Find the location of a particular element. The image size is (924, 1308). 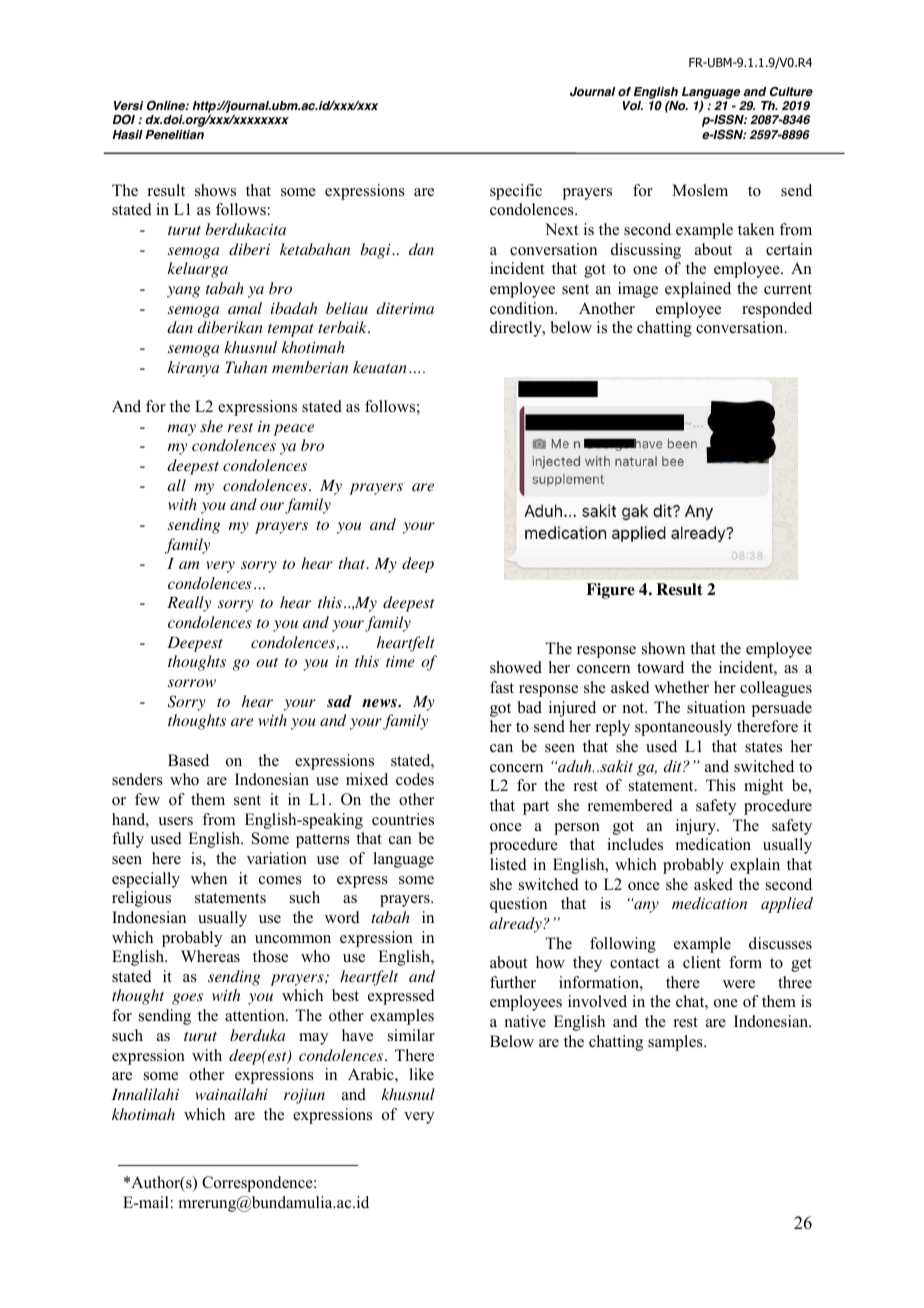

Based is located at coordinates (188, 760).
